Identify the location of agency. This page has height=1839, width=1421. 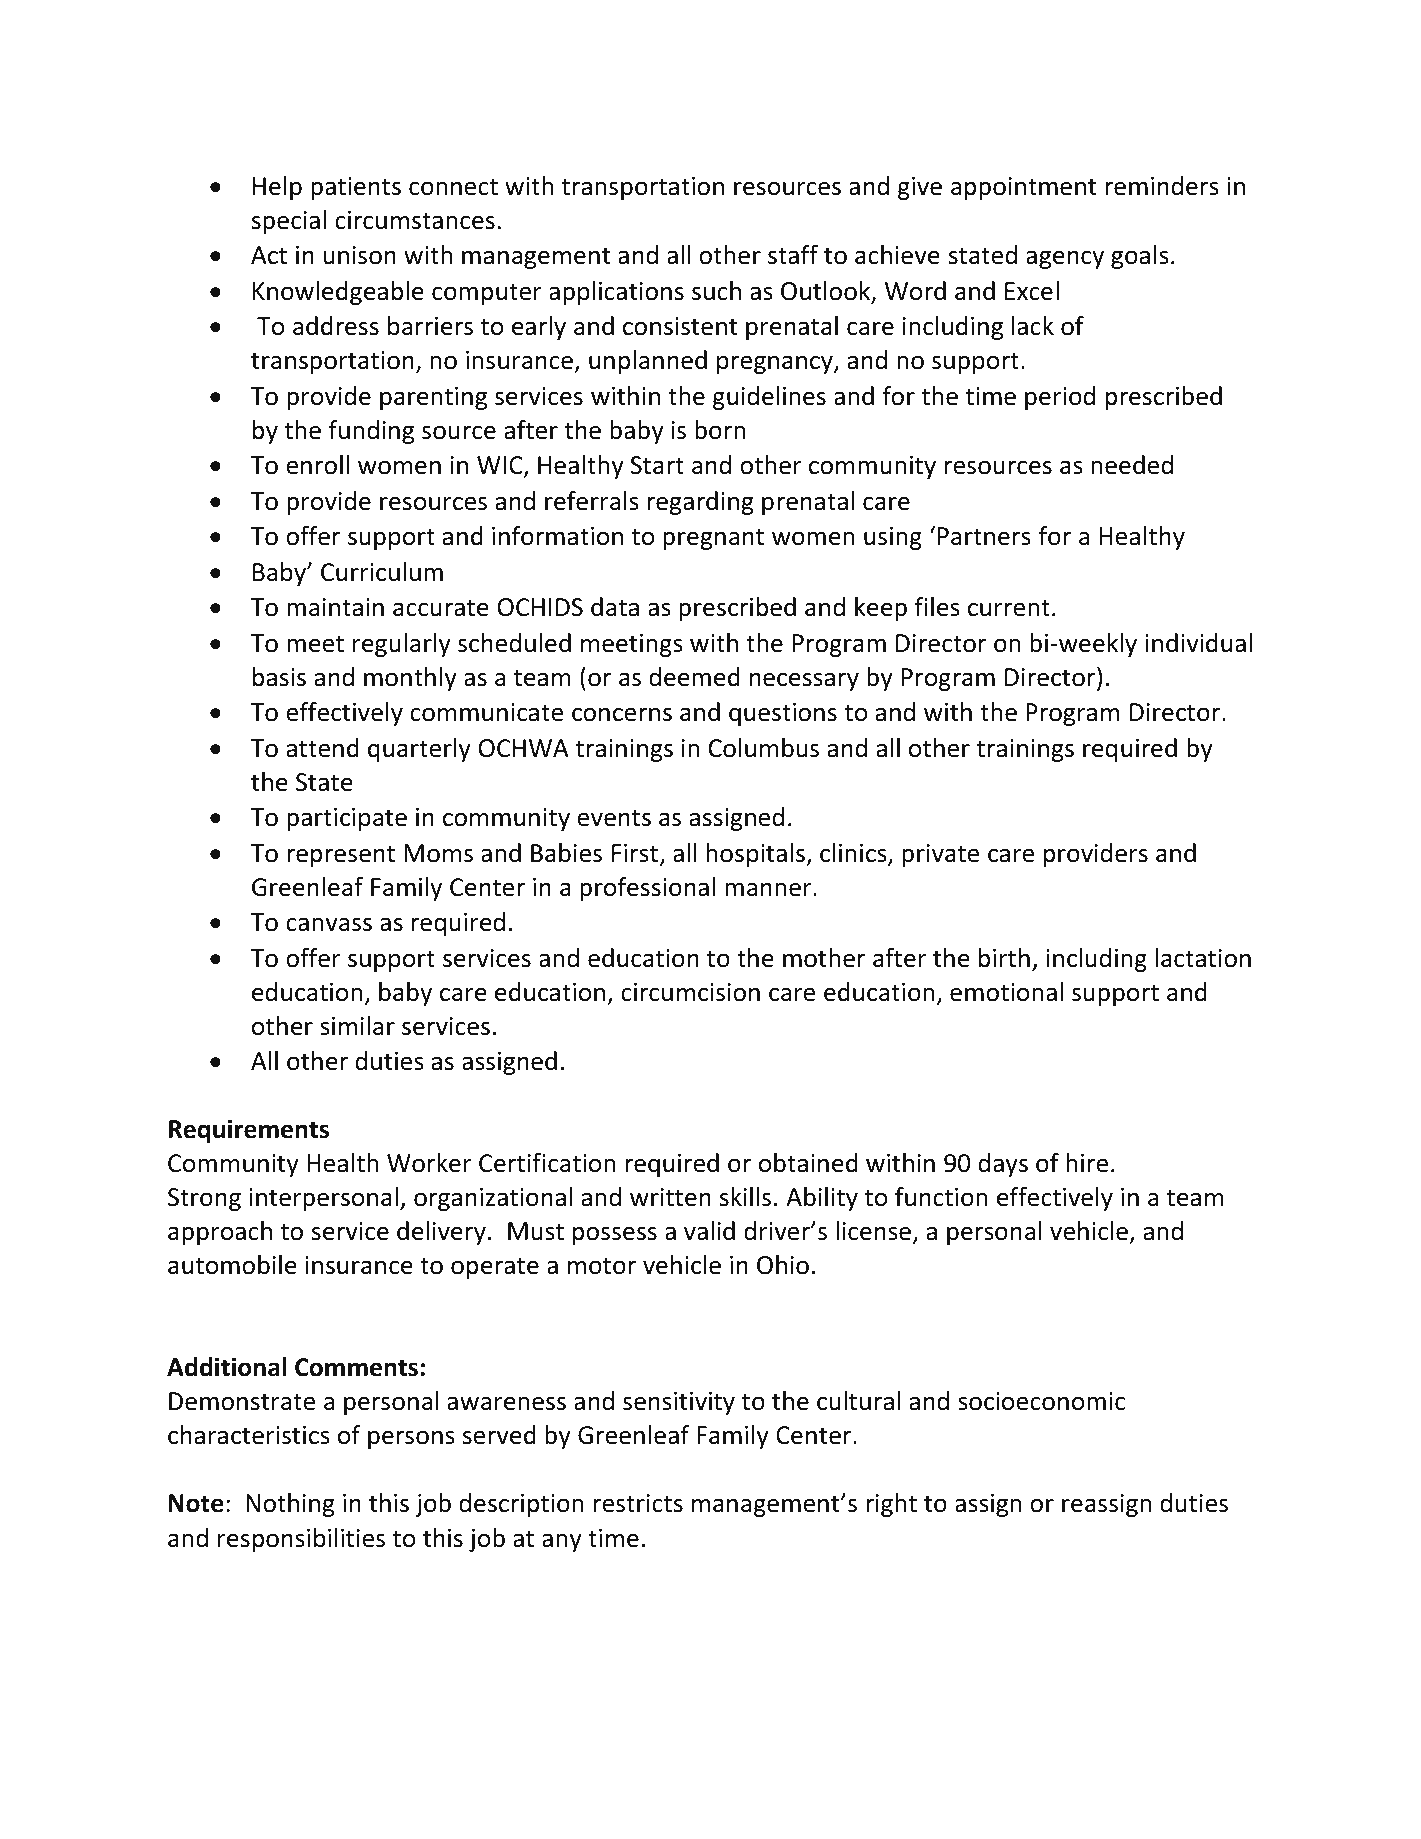
(1065, 260).
